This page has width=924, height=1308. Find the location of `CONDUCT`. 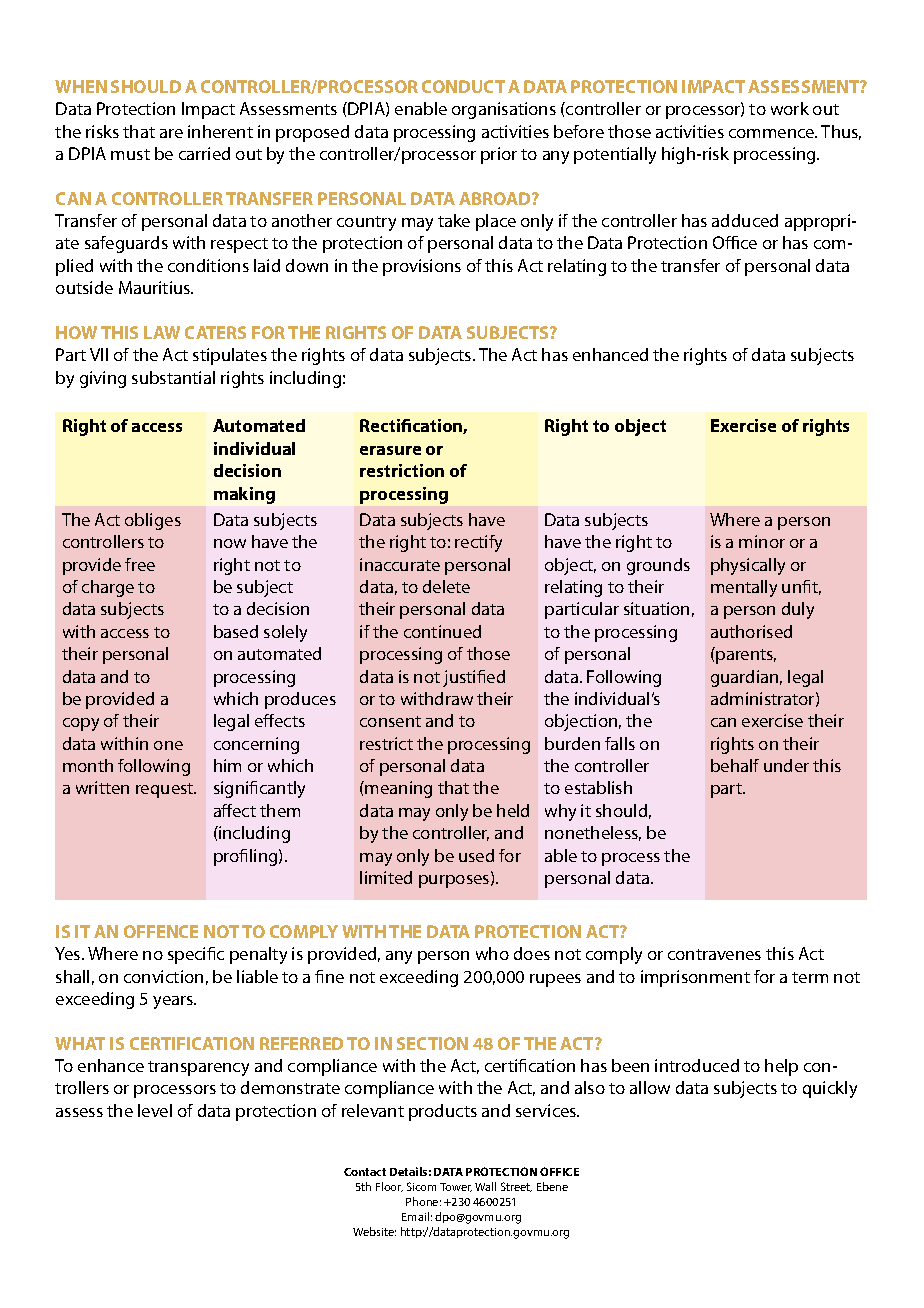

CONDUCT is located at coordinates (463, 86).
